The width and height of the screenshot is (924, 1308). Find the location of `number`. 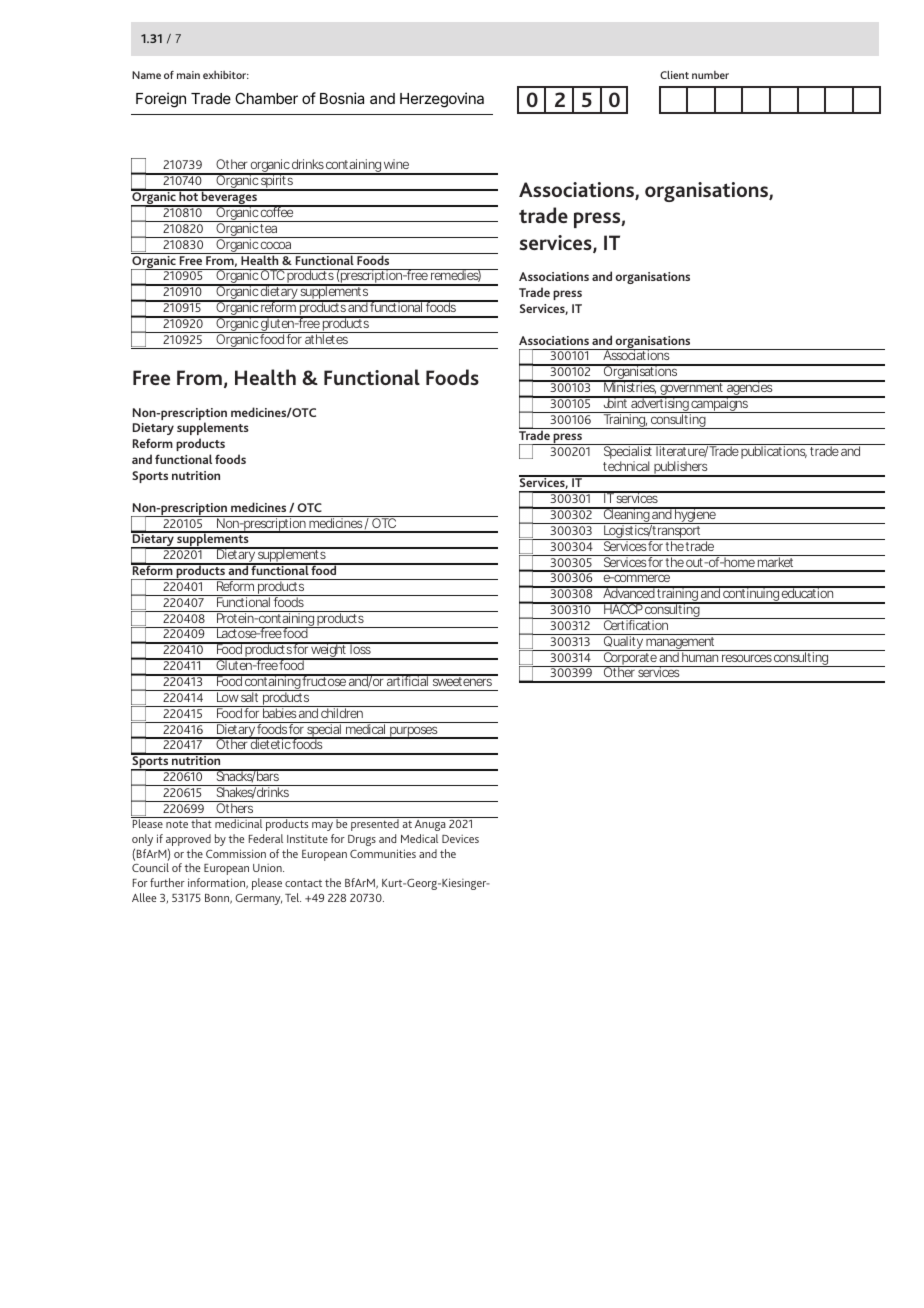

number is located at coordinates (710, 75).
